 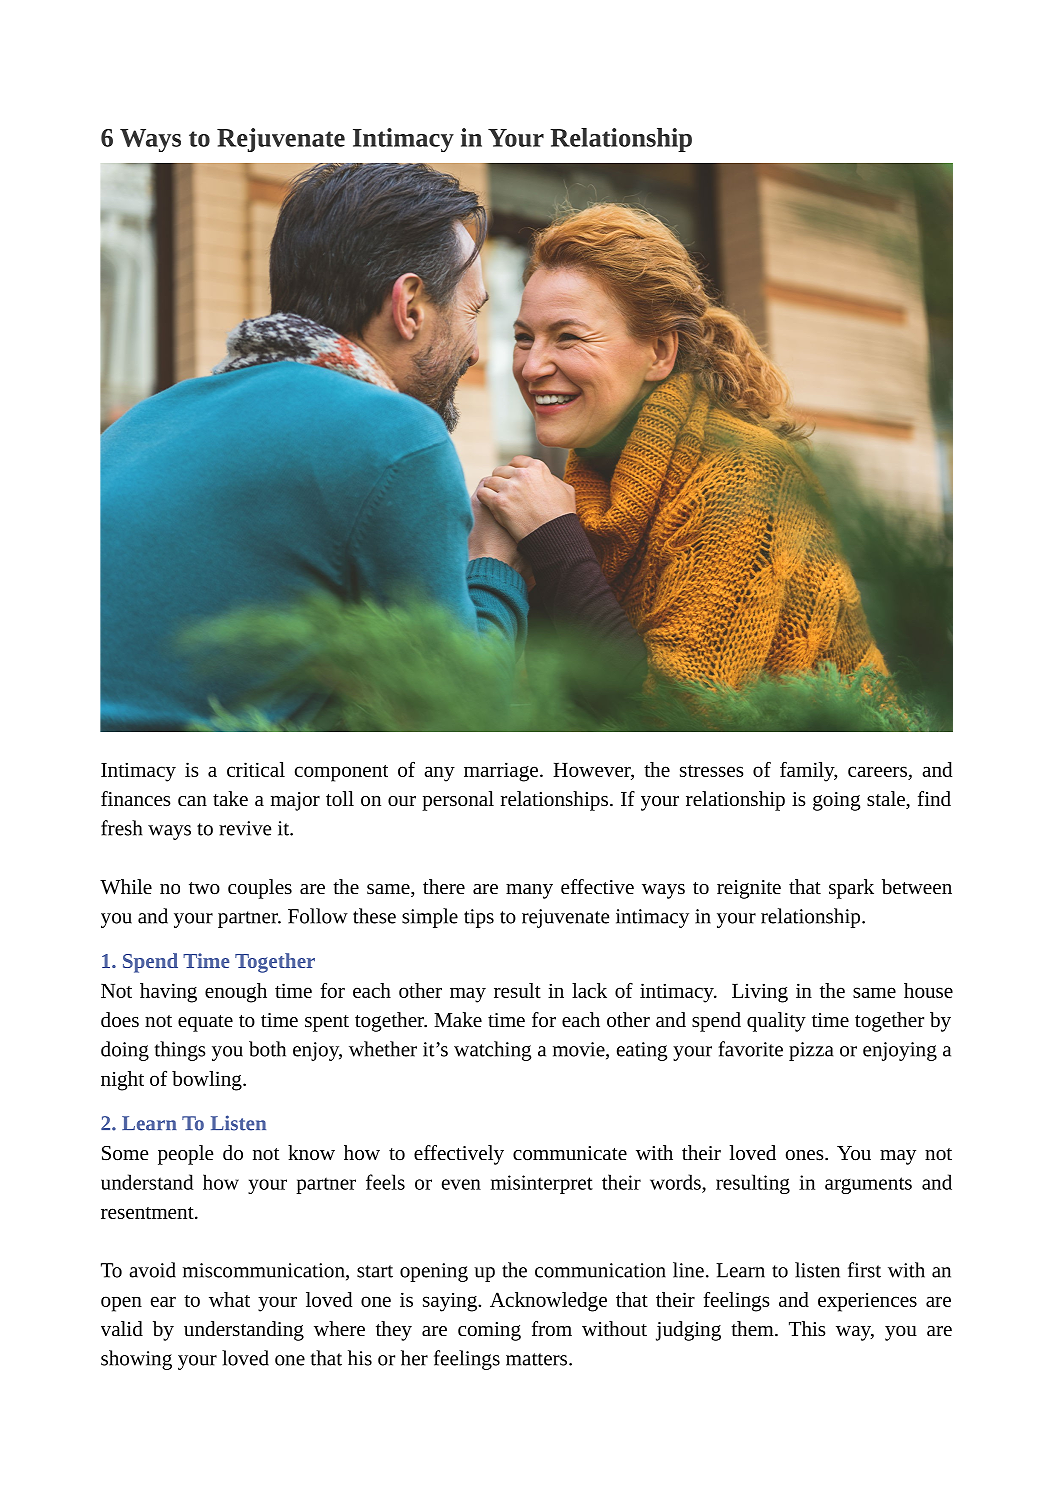 I want to click on showing, so click(x=136, y=1360).
